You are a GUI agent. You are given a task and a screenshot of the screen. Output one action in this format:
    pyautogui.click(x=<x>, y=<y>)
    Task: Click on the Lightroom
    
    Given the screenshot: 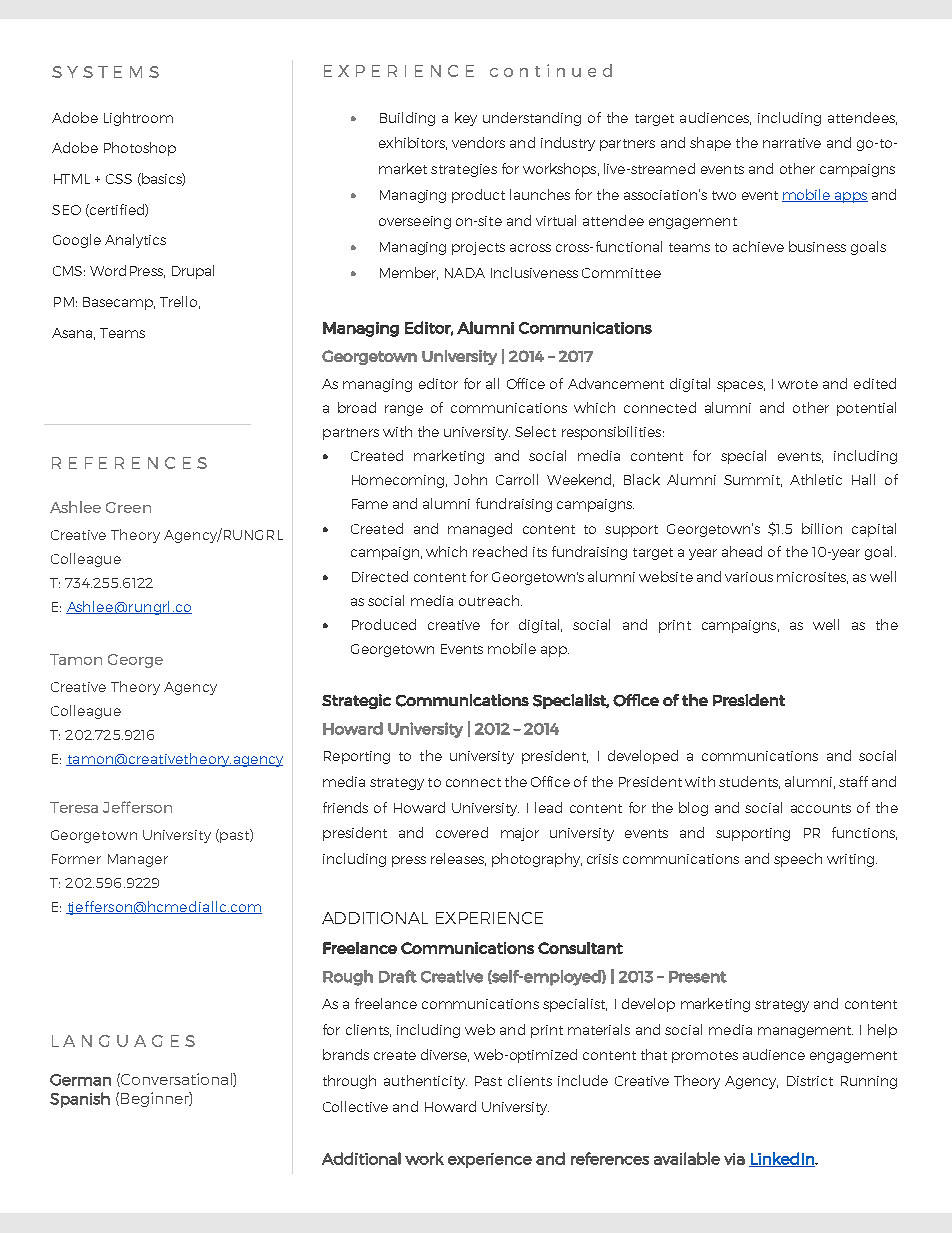 What is the action you would take?
    pyautogui.click(x=138, y=119)
